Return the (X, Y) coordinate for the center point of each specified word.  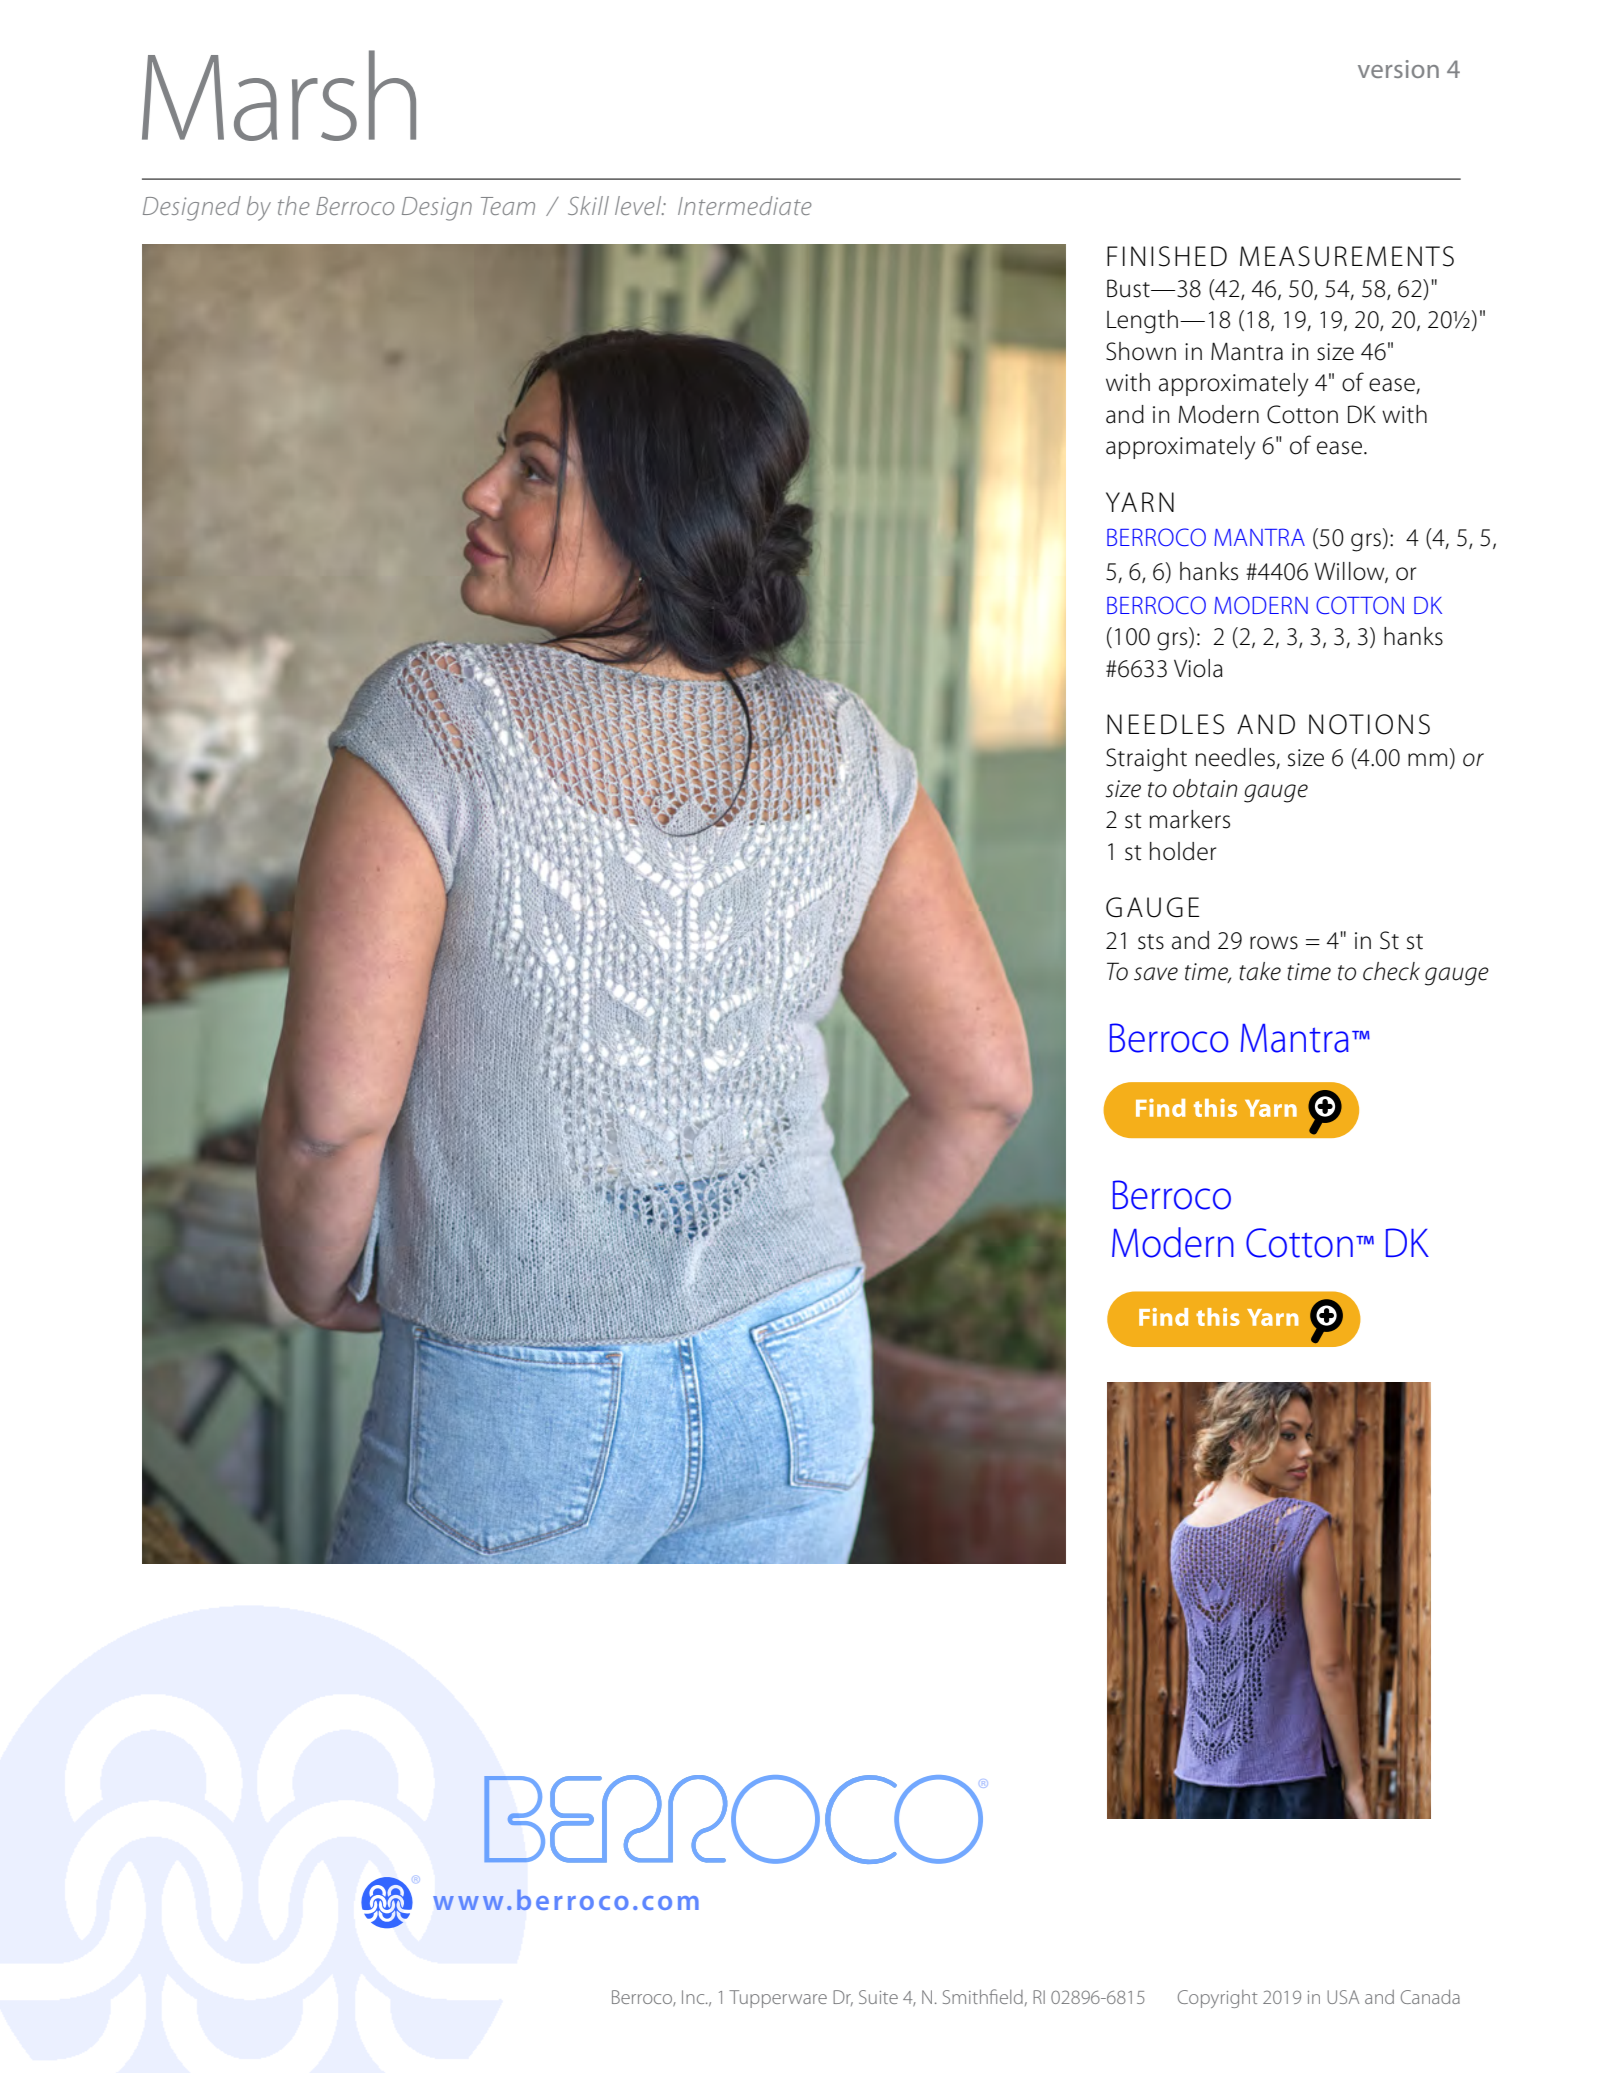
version (1398, 69)
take (1260, 971)
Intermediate (745, 205)
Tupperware (778, 1999)
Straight (1146, 760)
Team (508, 206)
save (1156, 974)
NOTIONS (1369, 724)
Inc (694, 1997)
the (294, 205)
